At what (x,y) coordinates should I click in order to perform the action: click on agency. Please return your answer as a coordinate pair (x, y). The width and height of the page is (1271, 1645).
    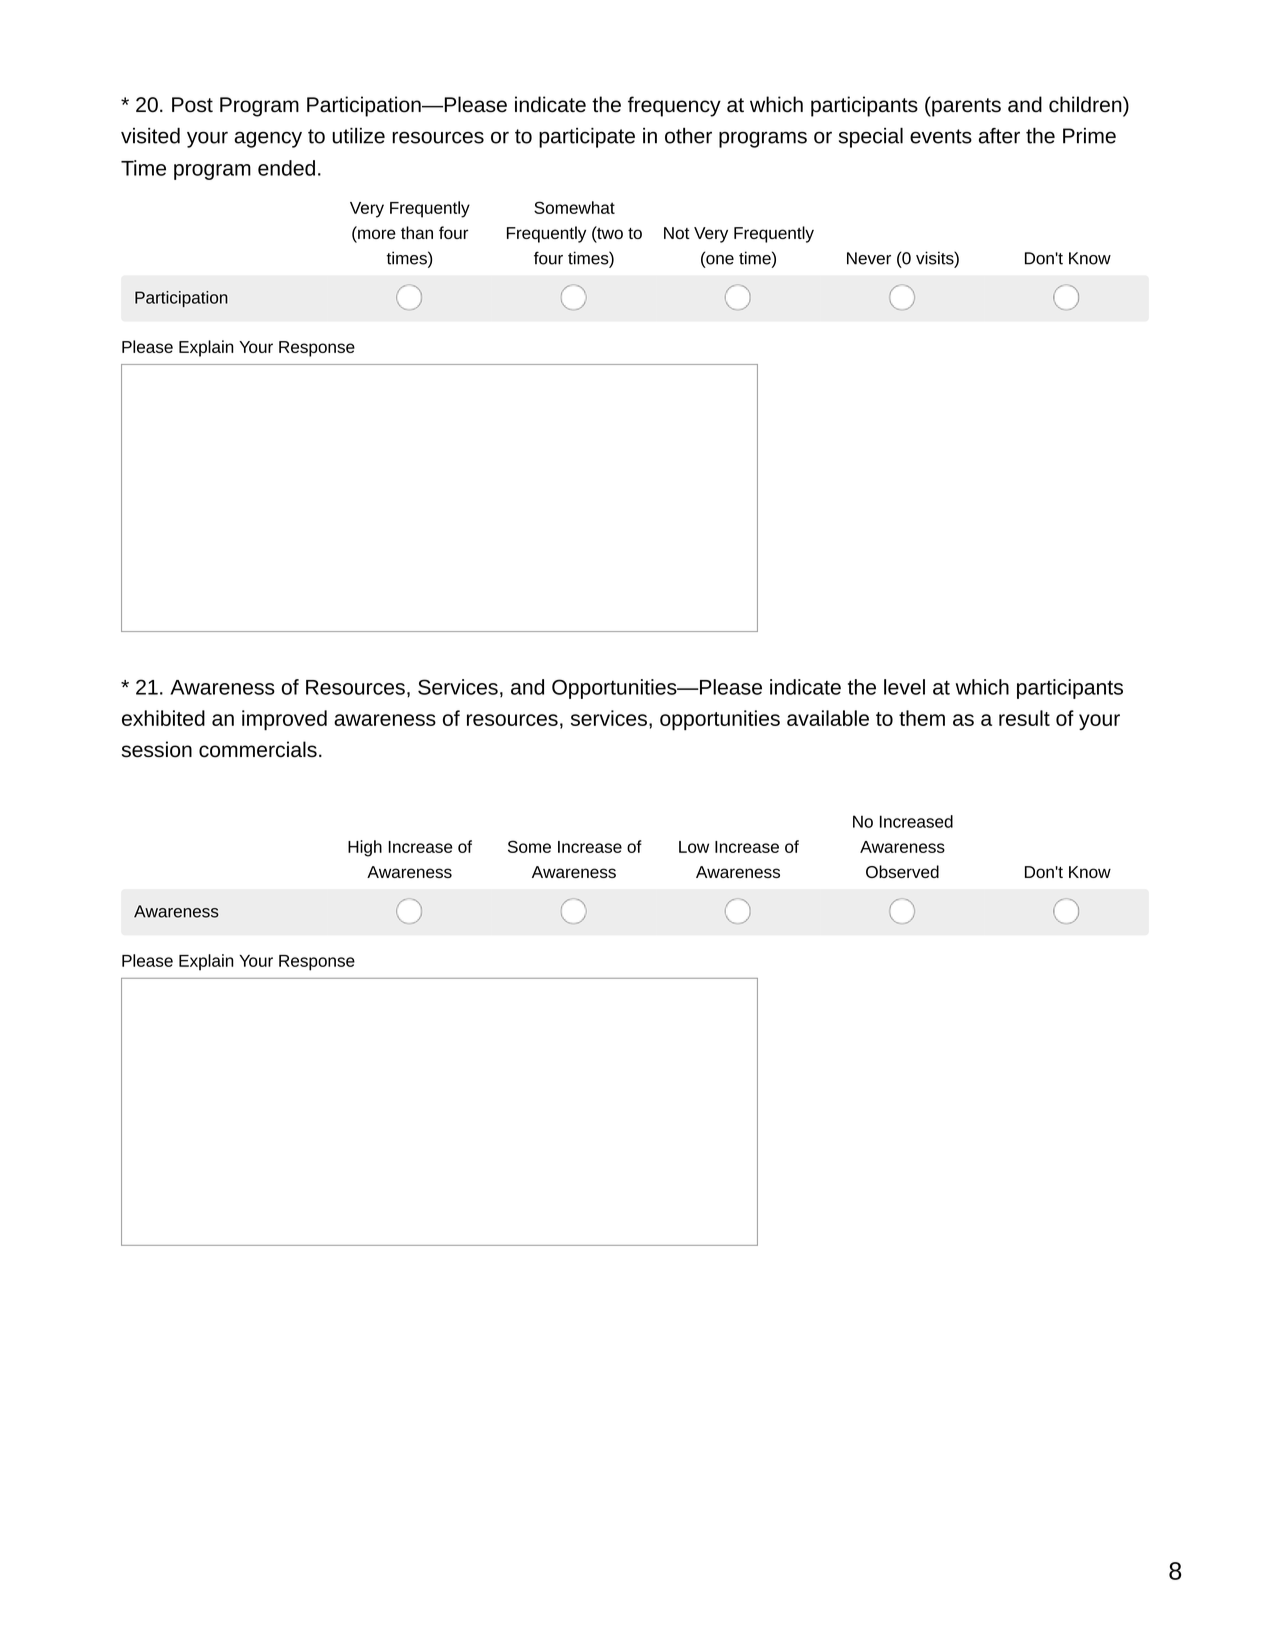
    Looking at the image, I should click on (268, 139).
